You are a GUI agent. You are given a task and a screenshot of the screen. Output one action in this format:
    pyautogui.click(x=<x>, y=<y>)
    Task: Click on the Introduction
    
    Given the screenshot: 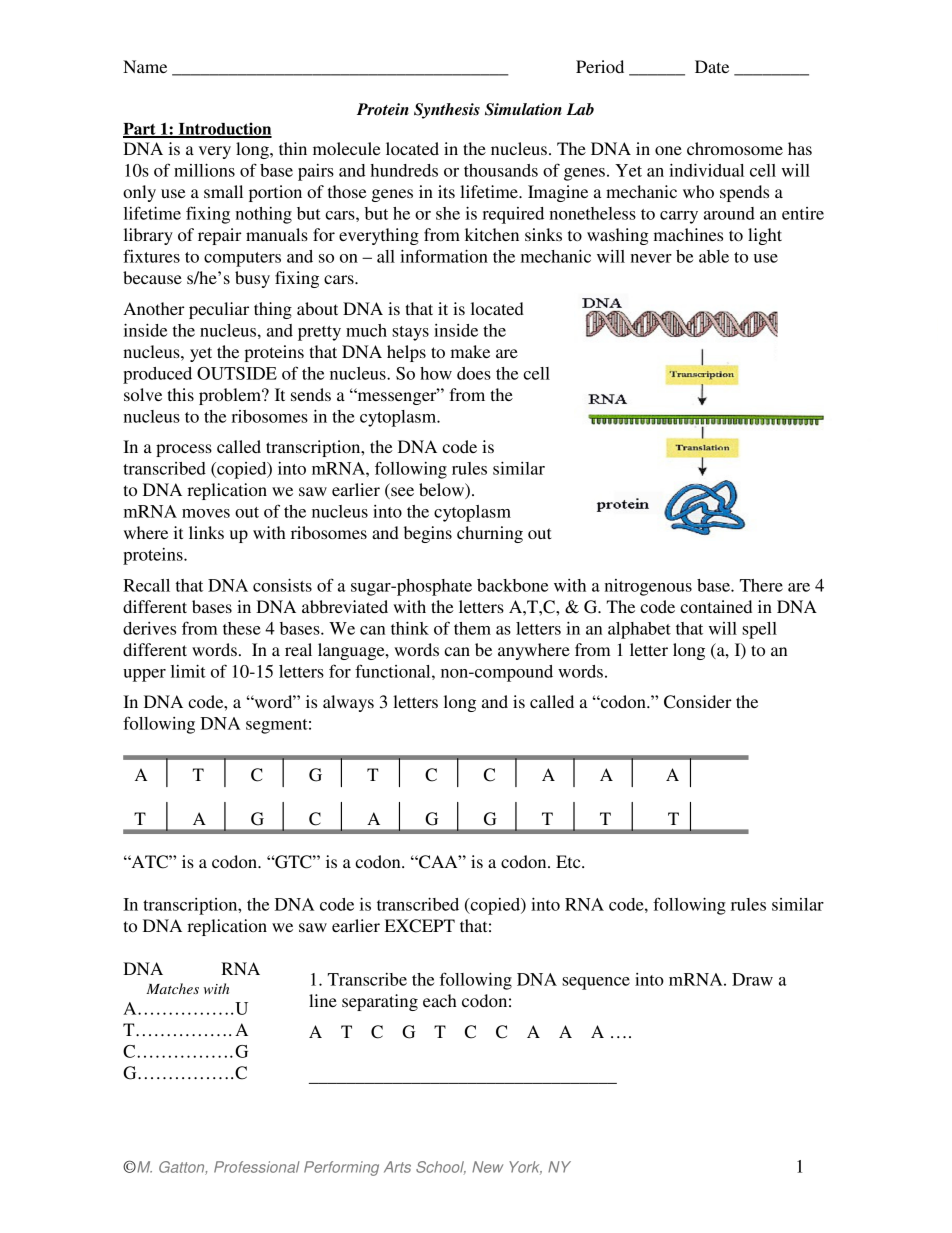 What is the action you would take?
    pyautogui.click(x=224, y=129)
